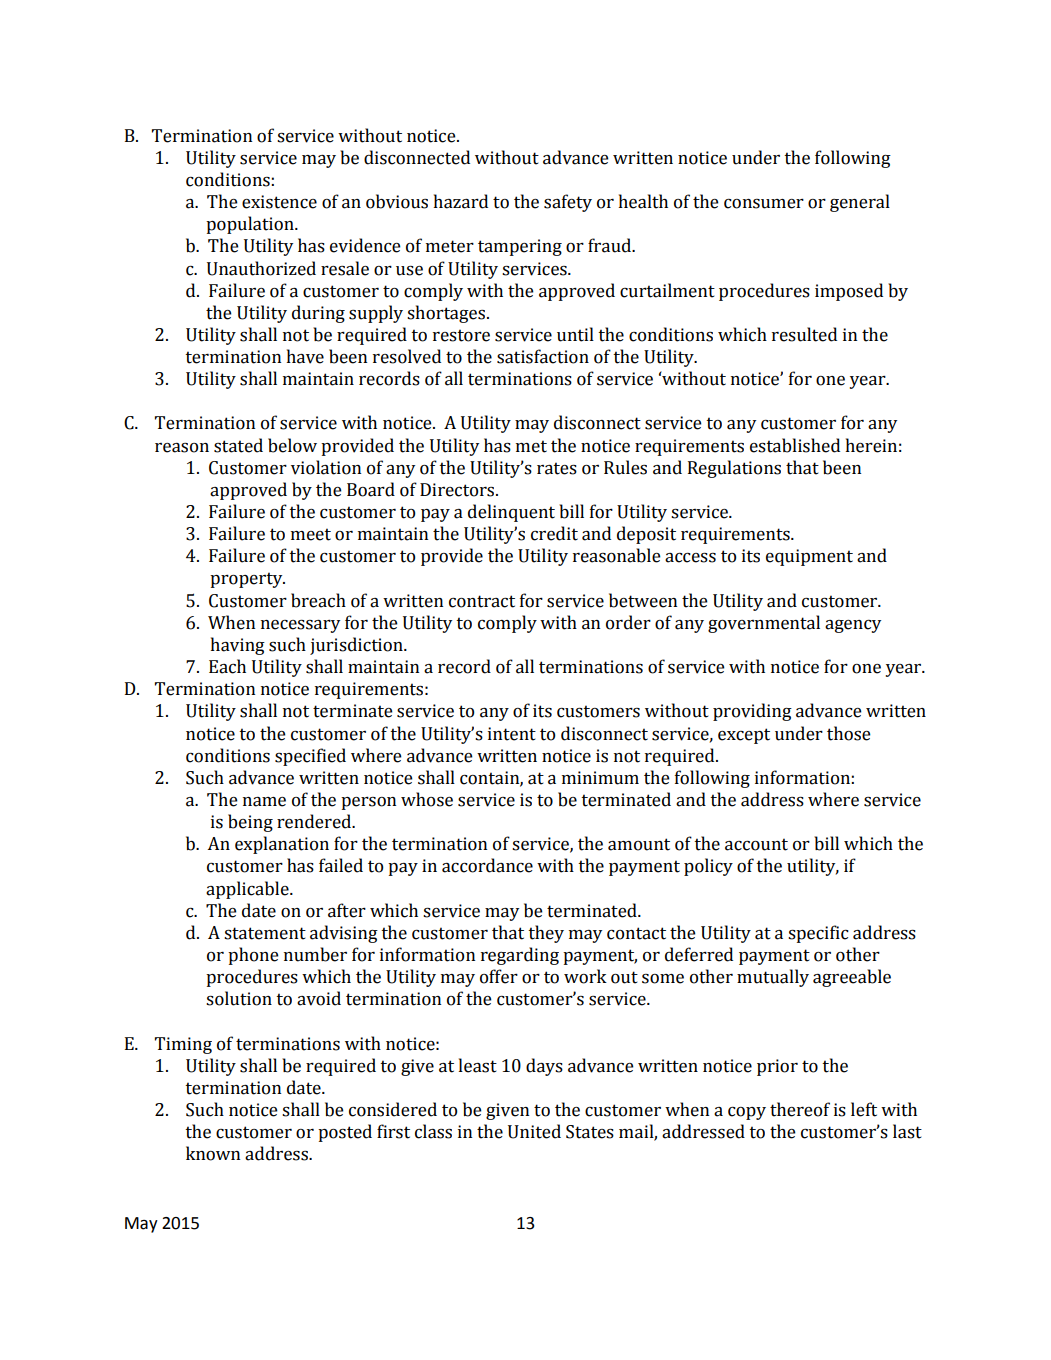 This page has width=1051, height=1360. I want to click on equipment, so click(809, 557).
